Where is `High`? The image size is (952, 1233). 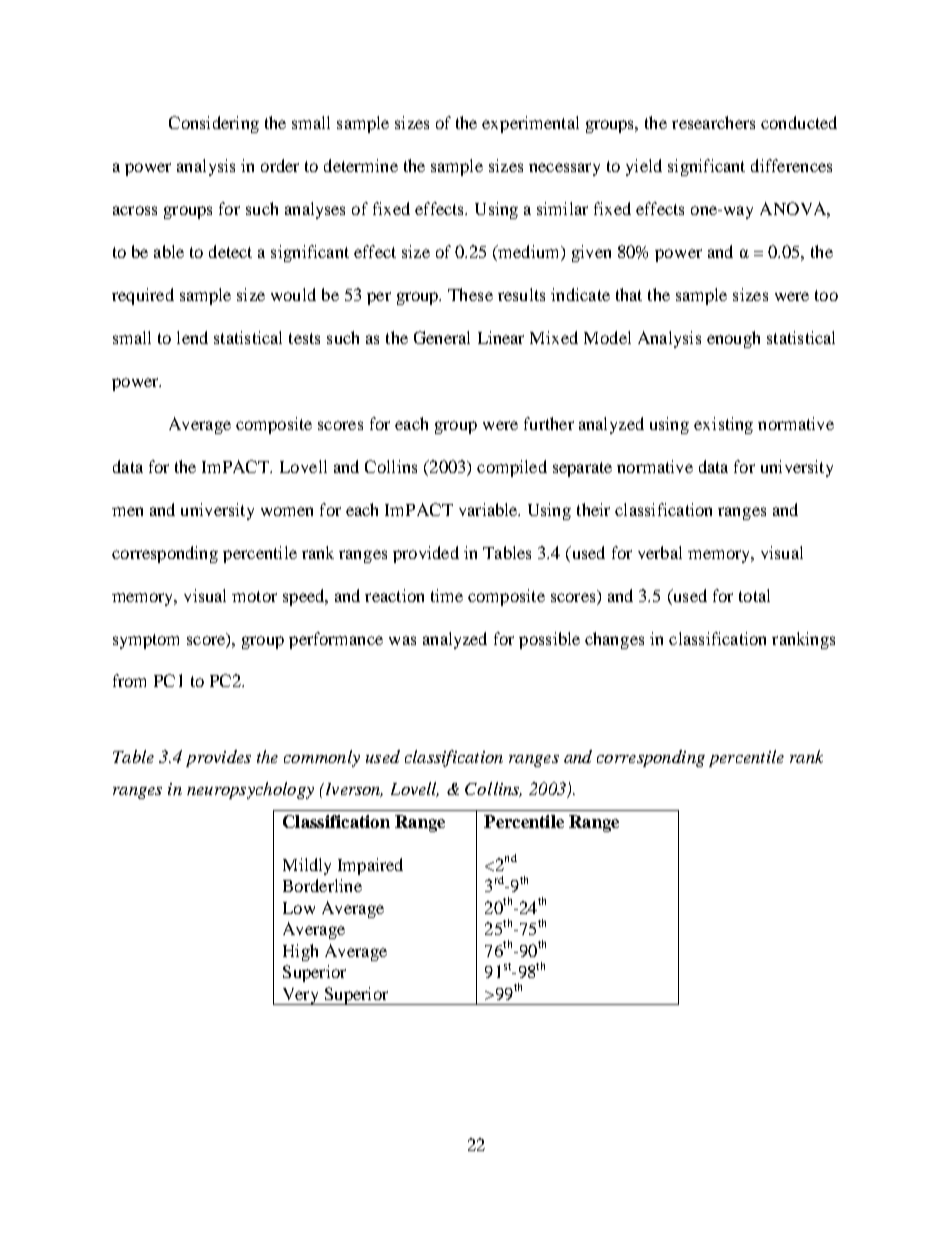 High is located at coordinates (300, 952).
